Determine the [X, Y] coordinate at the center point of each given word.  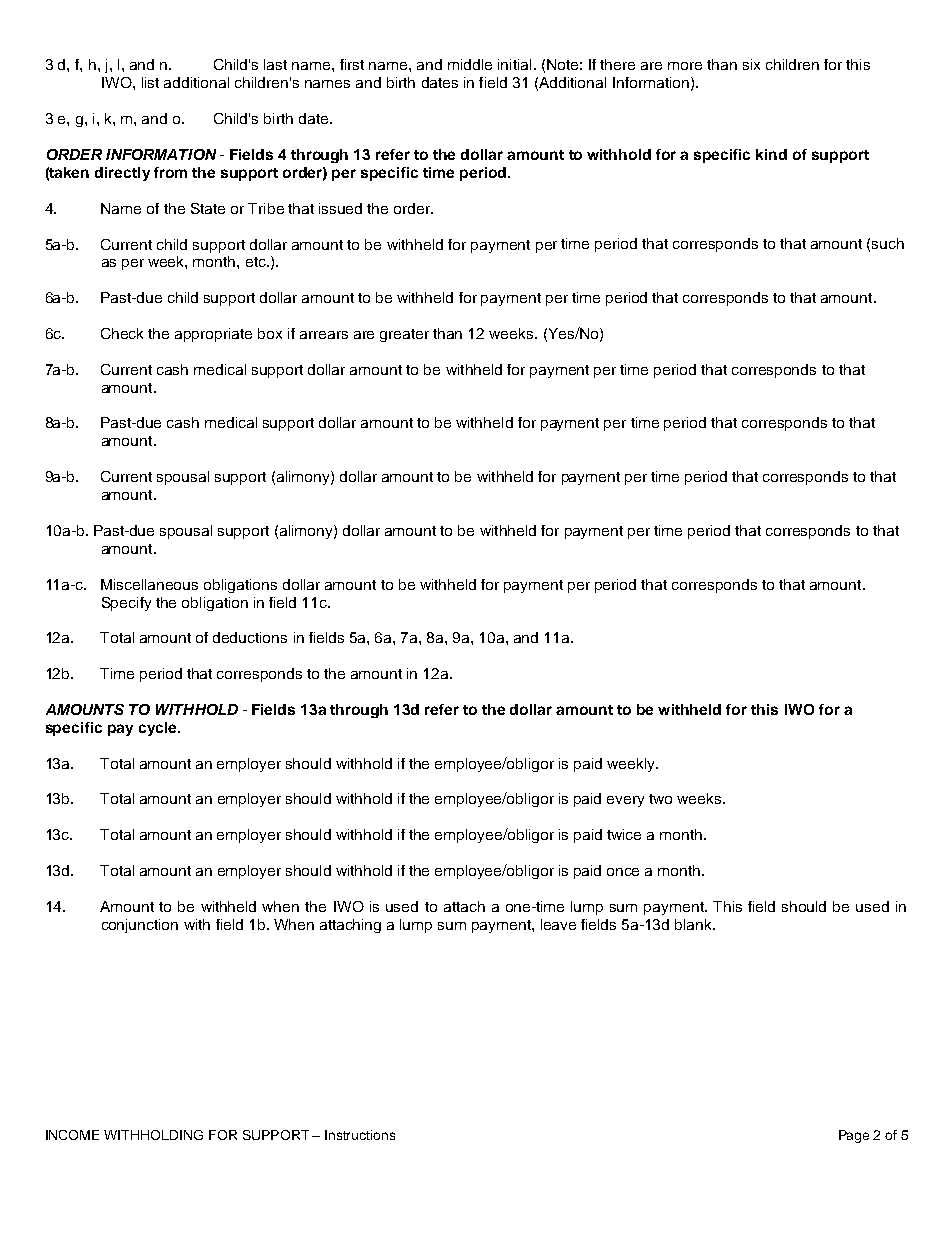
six [751, 64]
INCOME [72, 1135]
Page [854, 1136]
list [150, 82]
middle [470, 64]
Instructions [360, 1135]
